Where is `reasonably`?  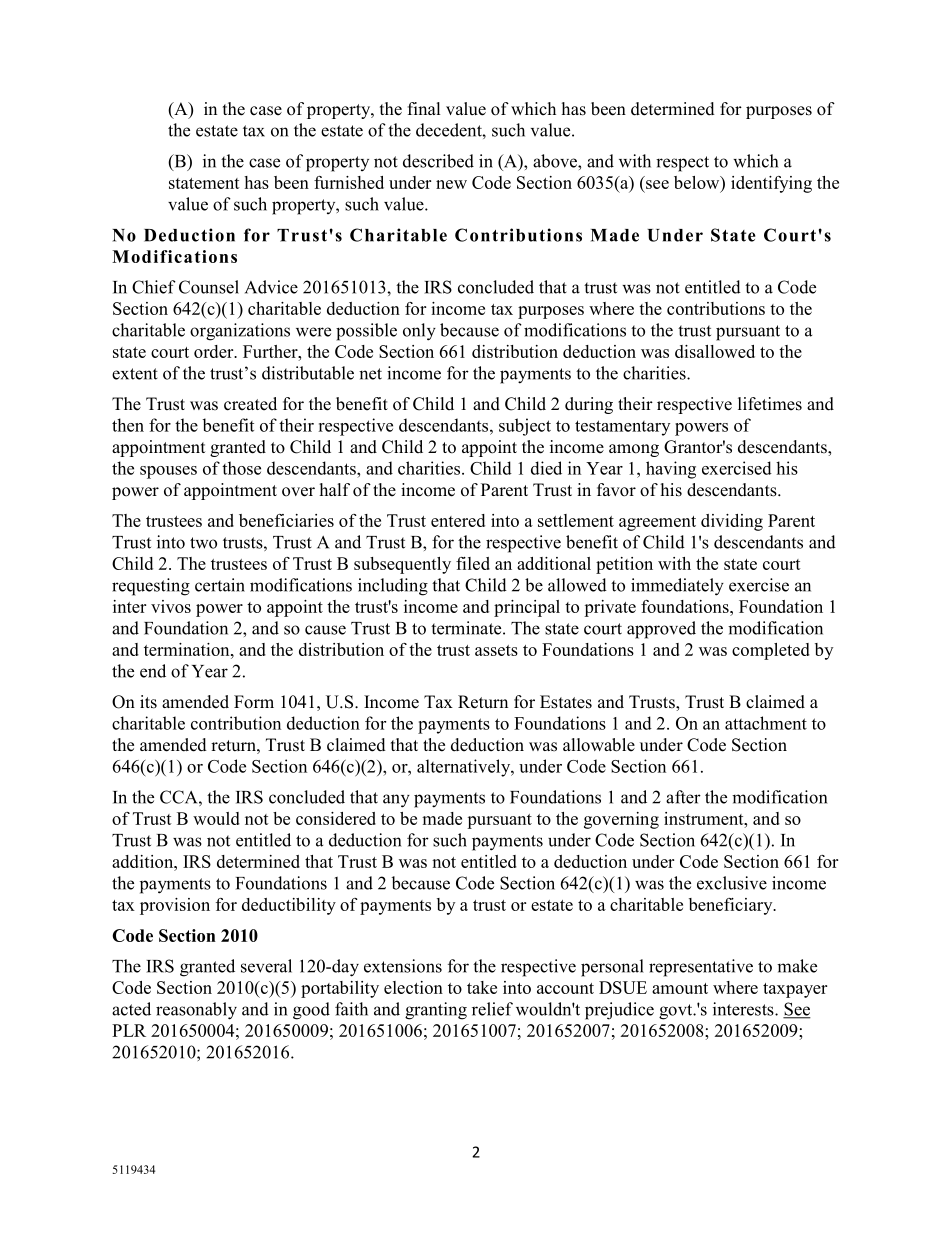 reasonably is located at coordinates (196, 1011).
